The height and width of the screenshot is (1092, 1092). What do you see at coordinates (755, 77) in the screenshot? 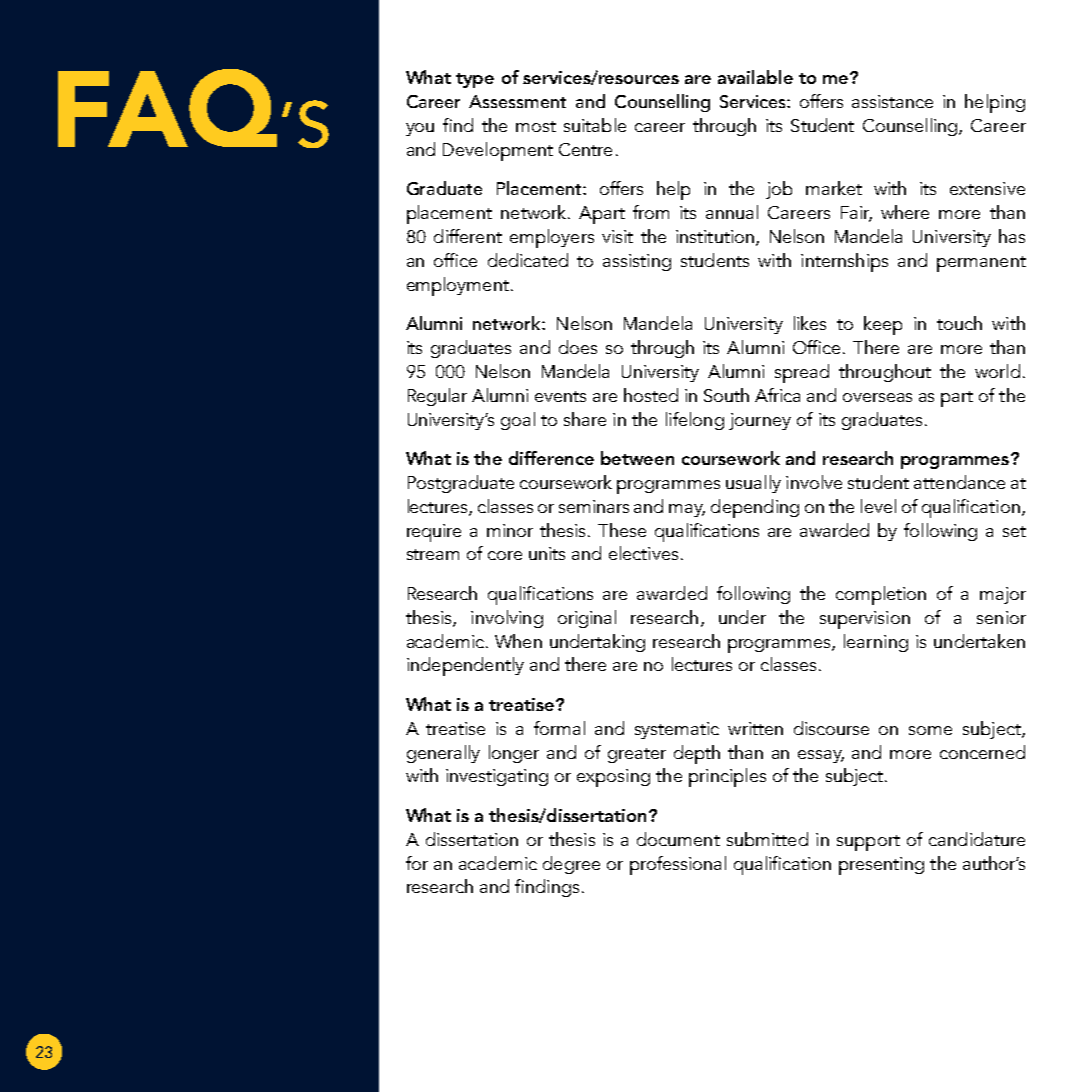
I see `available` at bounding box center [755, 77].
